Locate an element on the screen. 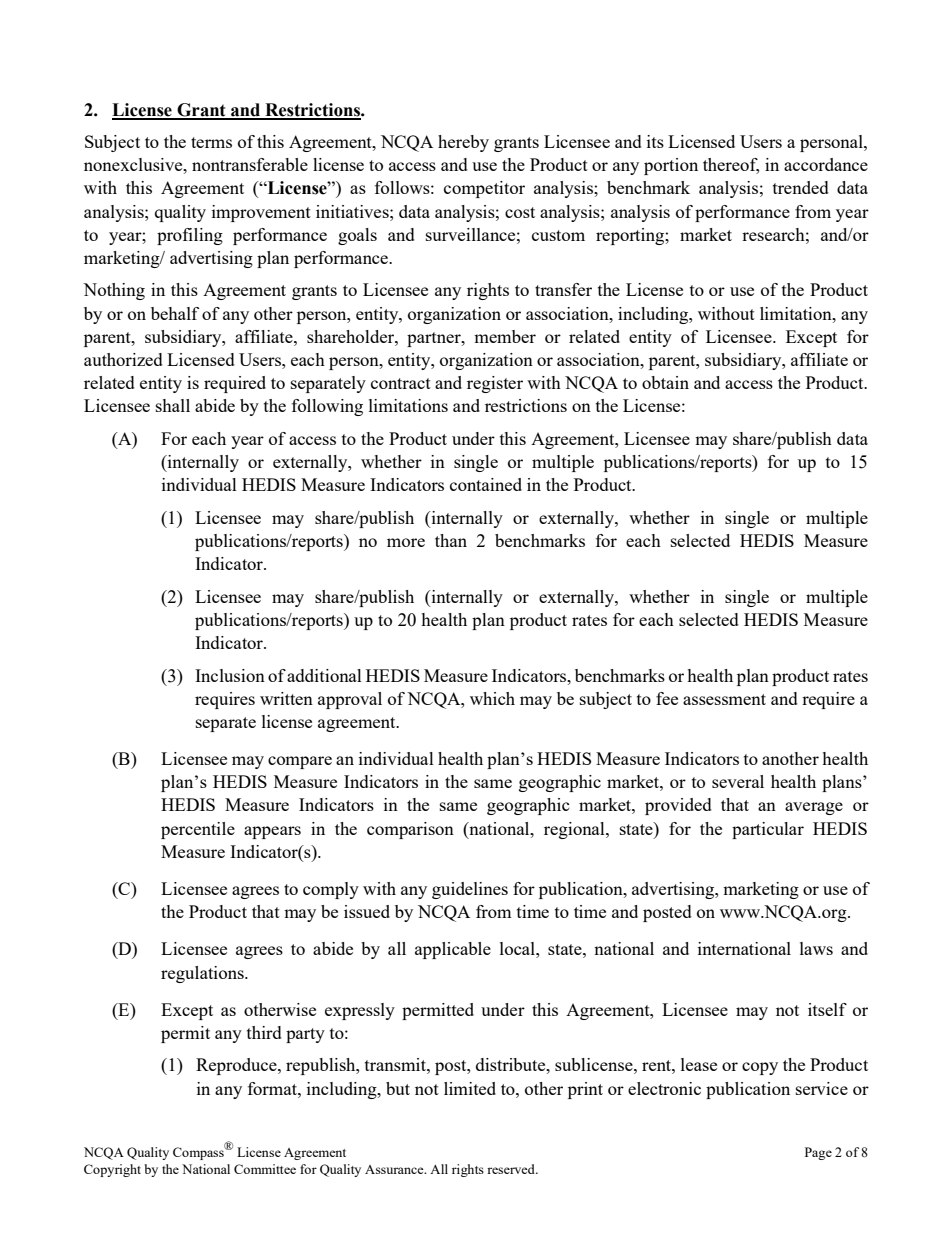 The width and height of the screenshot is (952, 1233). terms is located at coordinates (211, 142).
